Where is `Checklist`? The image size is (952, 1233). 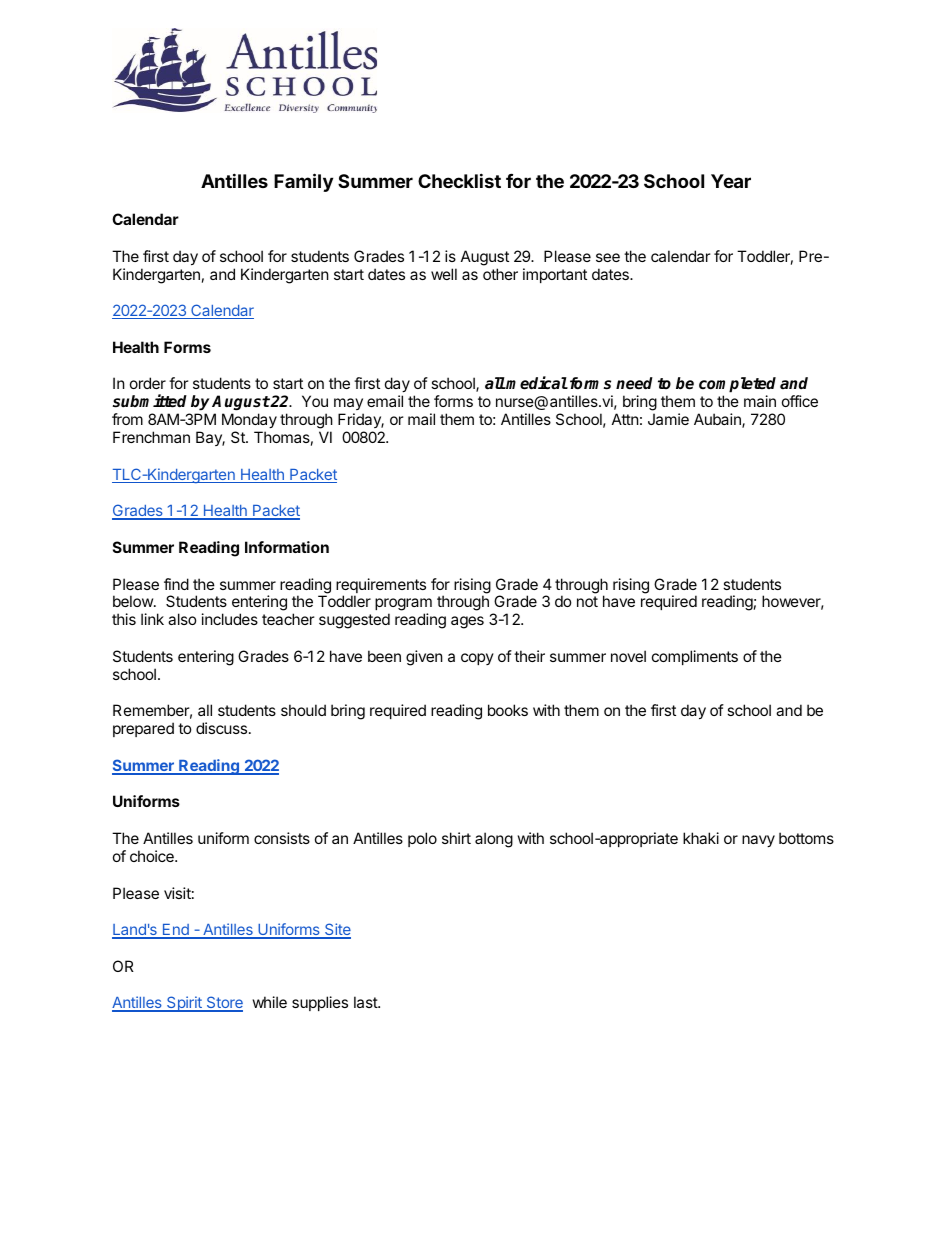
Checklist is located at coordinates (459, 180).
